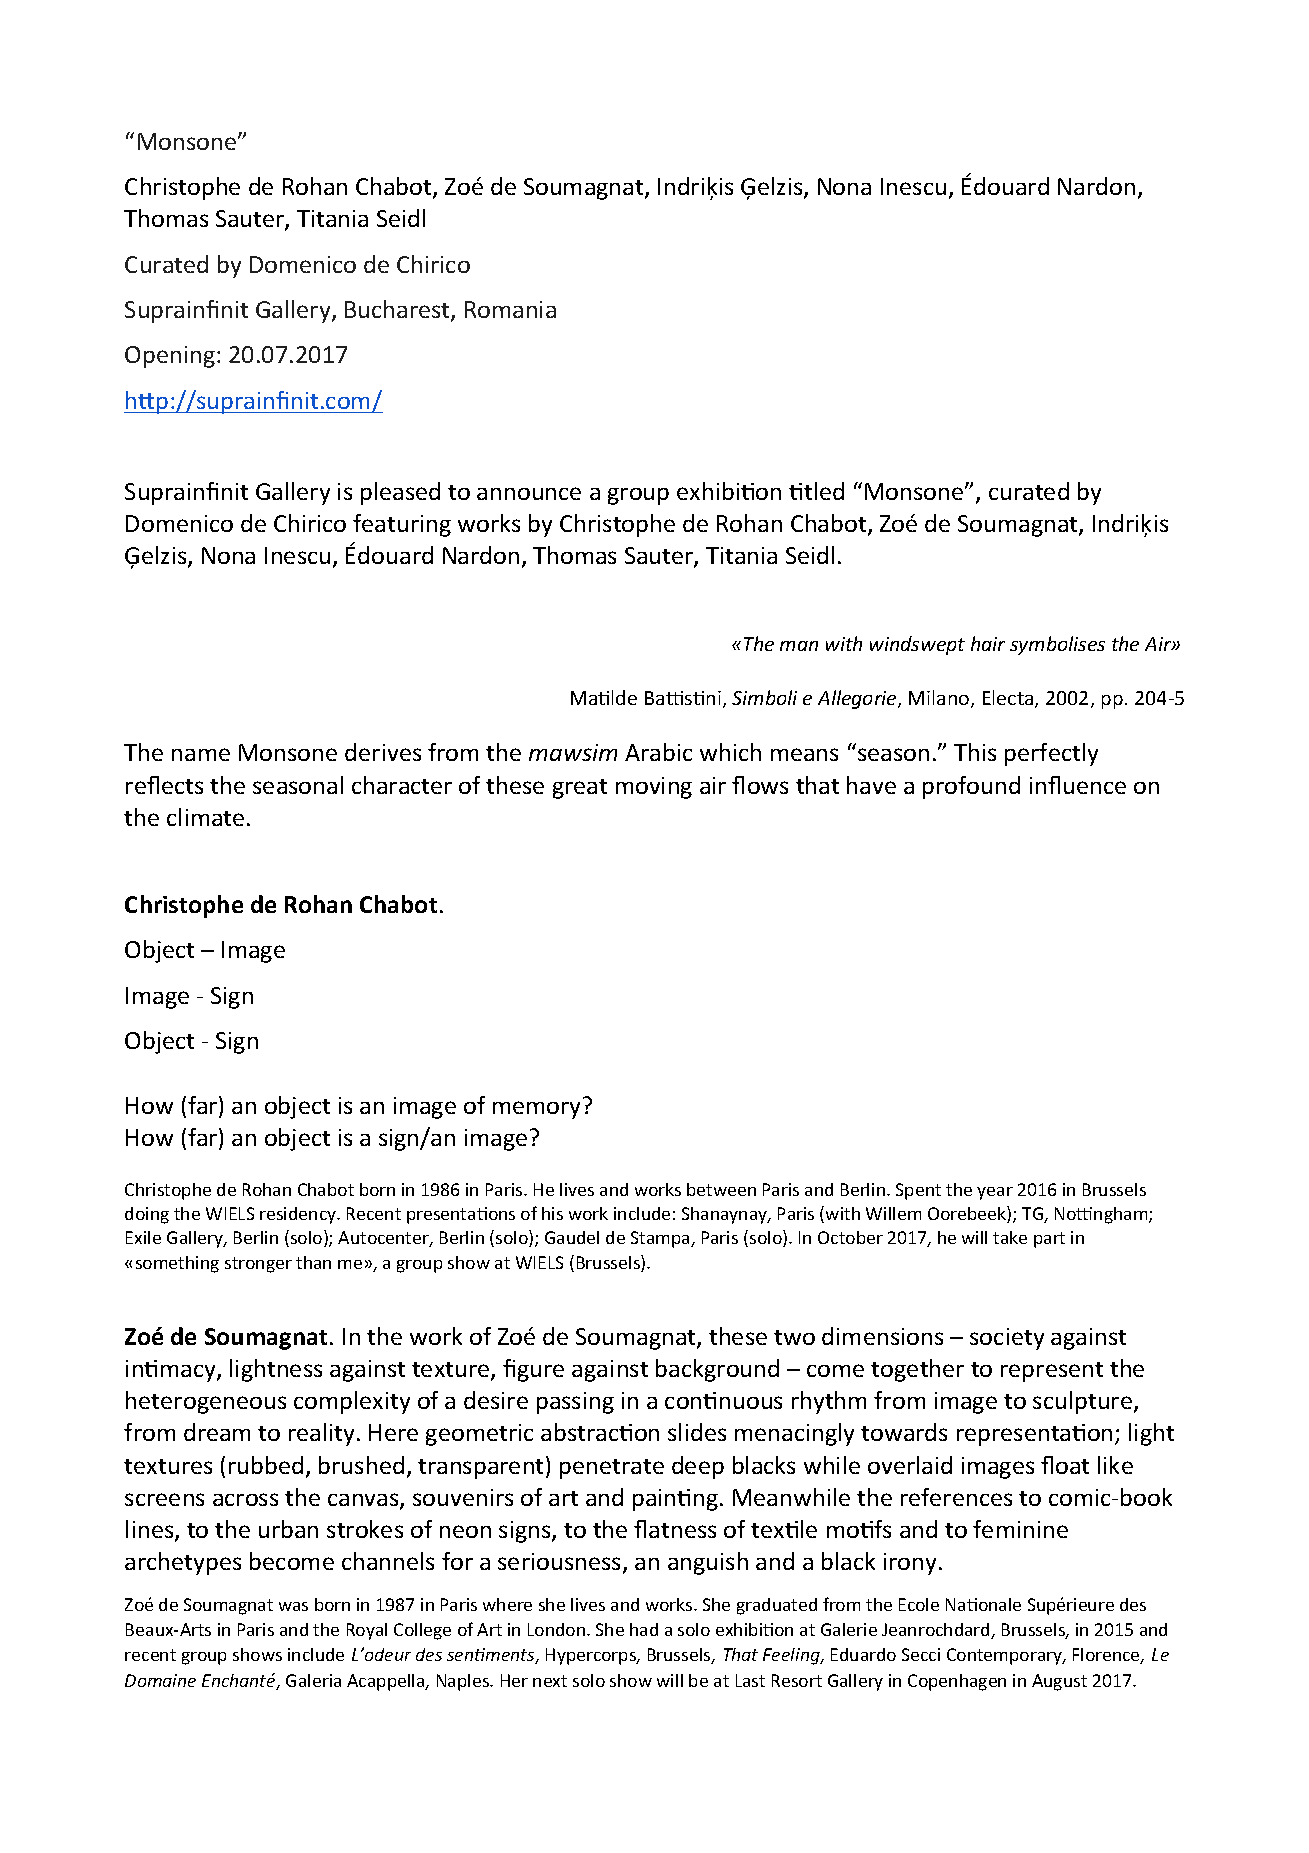  I want to click on was, so click(293, 1606).
